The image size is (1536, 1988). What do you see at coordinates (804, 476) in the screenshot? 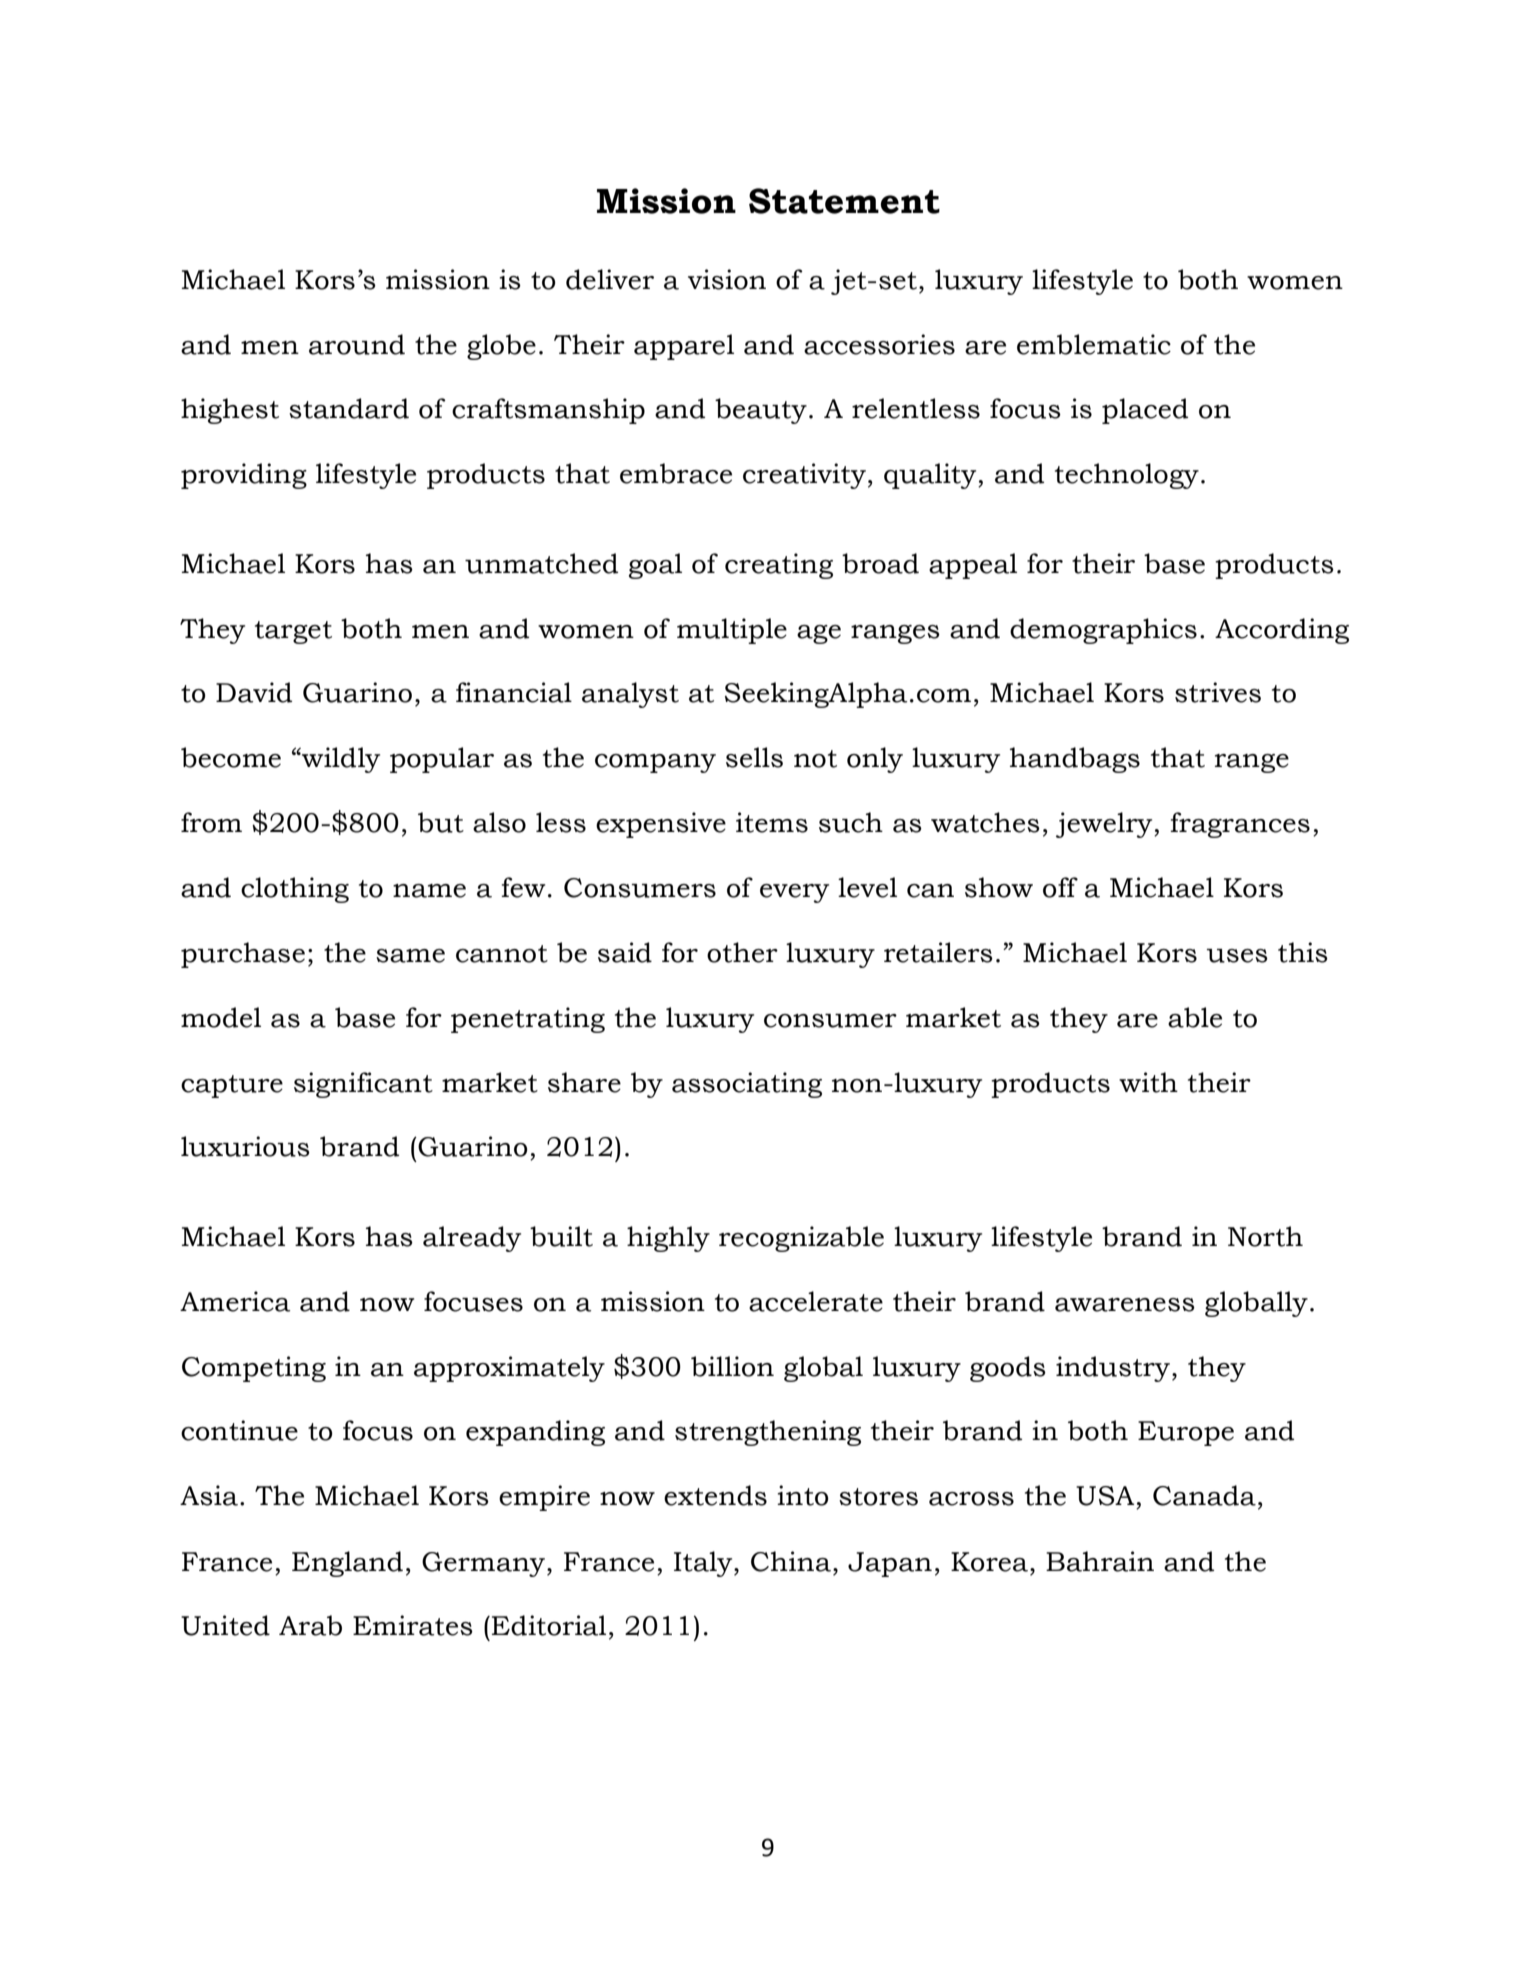
I see `creativity` at bounding box center [804, 476].
